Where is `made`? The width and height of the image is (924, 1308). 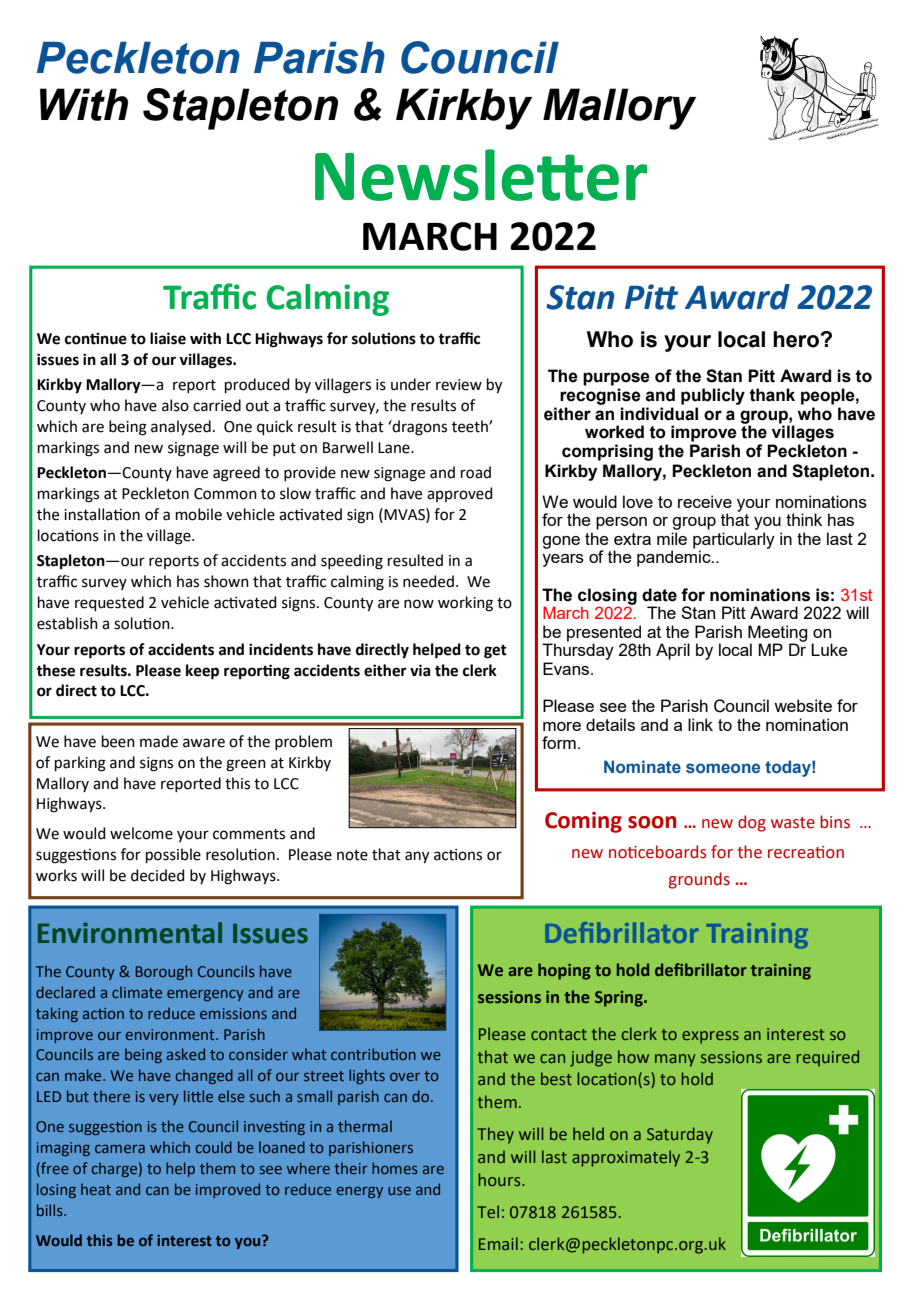 made is located at coordinates (159, 741).
